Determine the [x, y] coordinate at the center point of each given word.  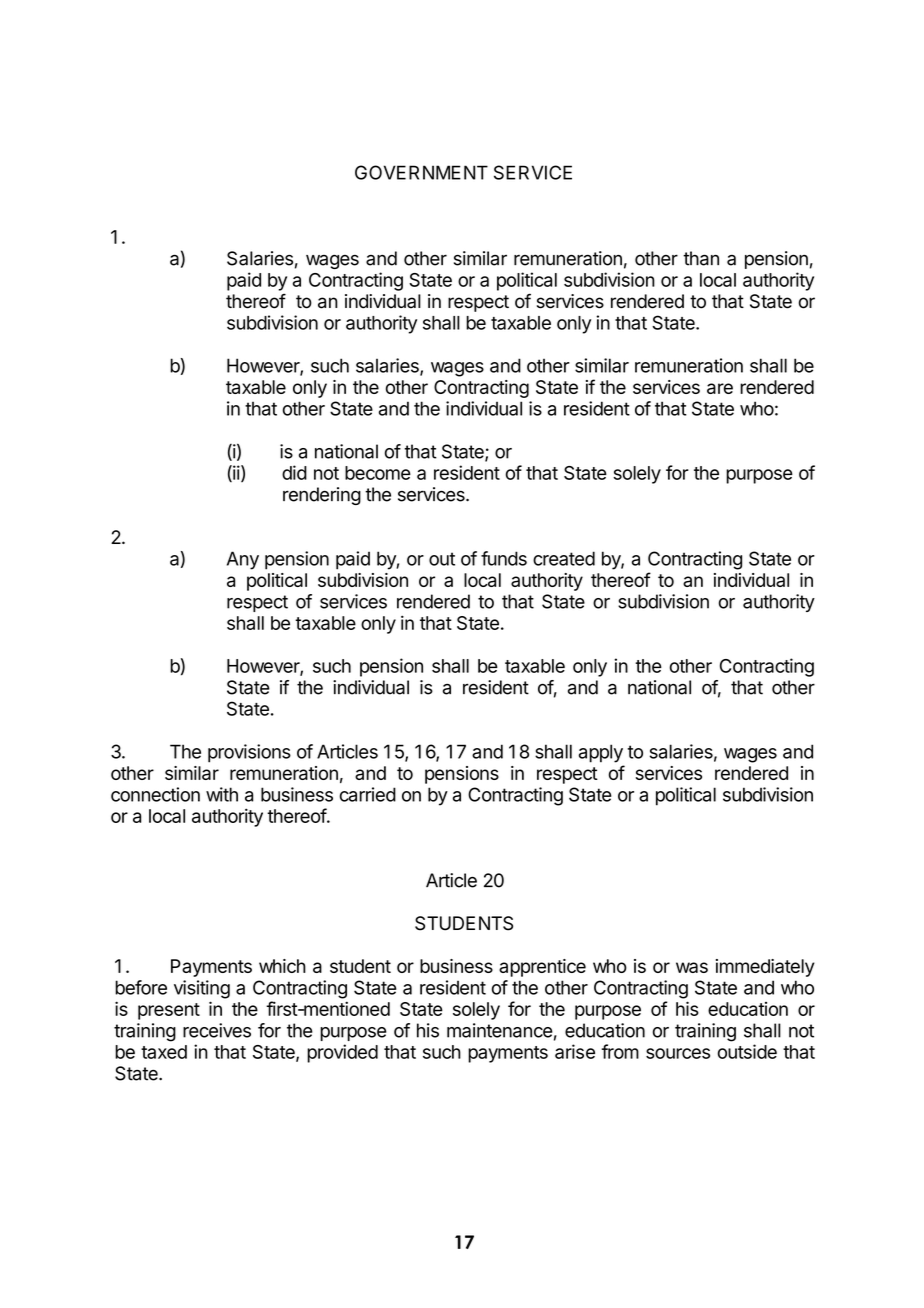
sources [678, 1053]
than [701, 258]
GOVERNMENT [421, 172]
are [720, 388]
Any [243, 560]
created [564, 558]
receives [217, 1030]
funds [504, 558]
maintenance [500, 1030]
